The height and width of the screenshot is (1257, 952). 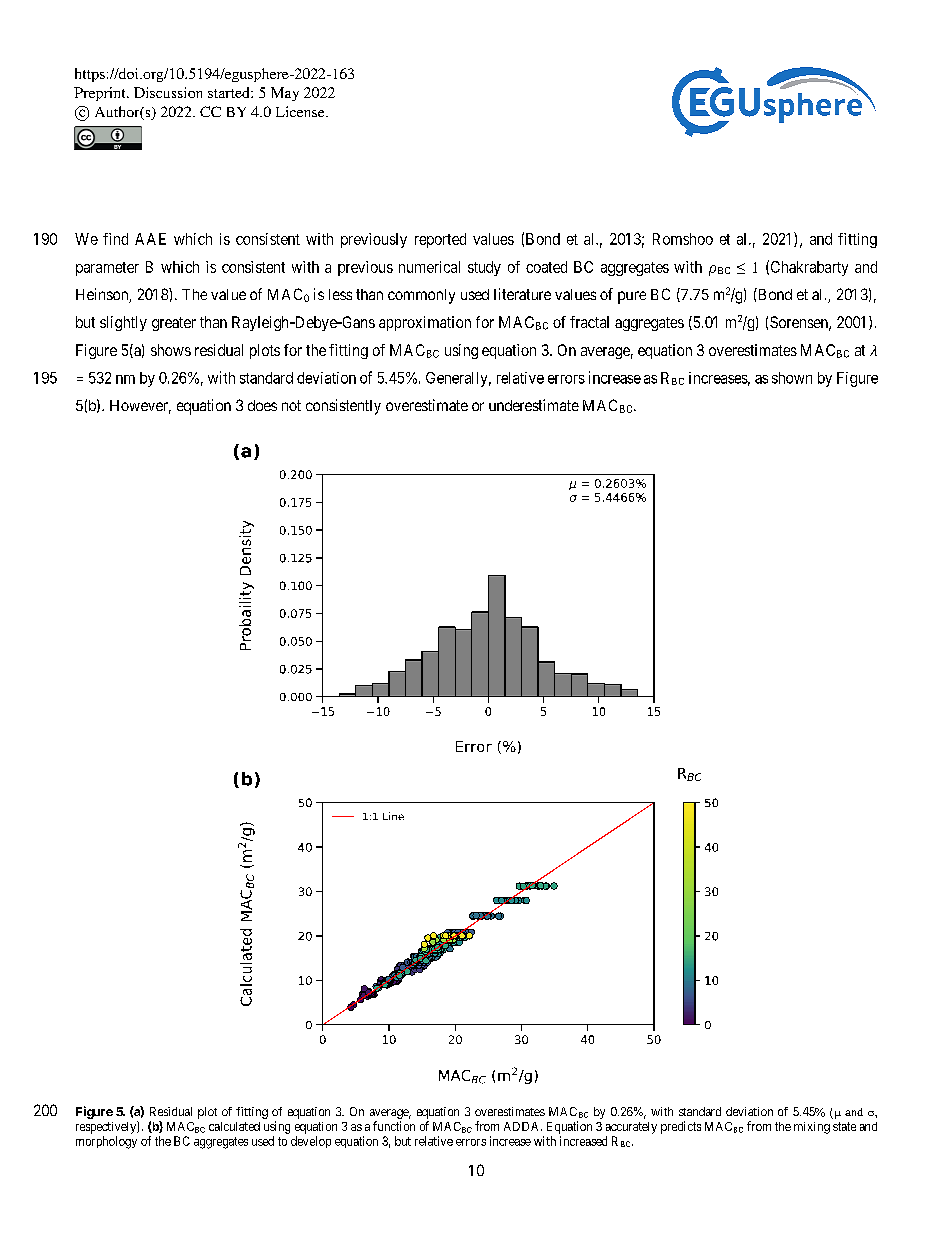 I want to click on function, so click(x=394, y=1126).
